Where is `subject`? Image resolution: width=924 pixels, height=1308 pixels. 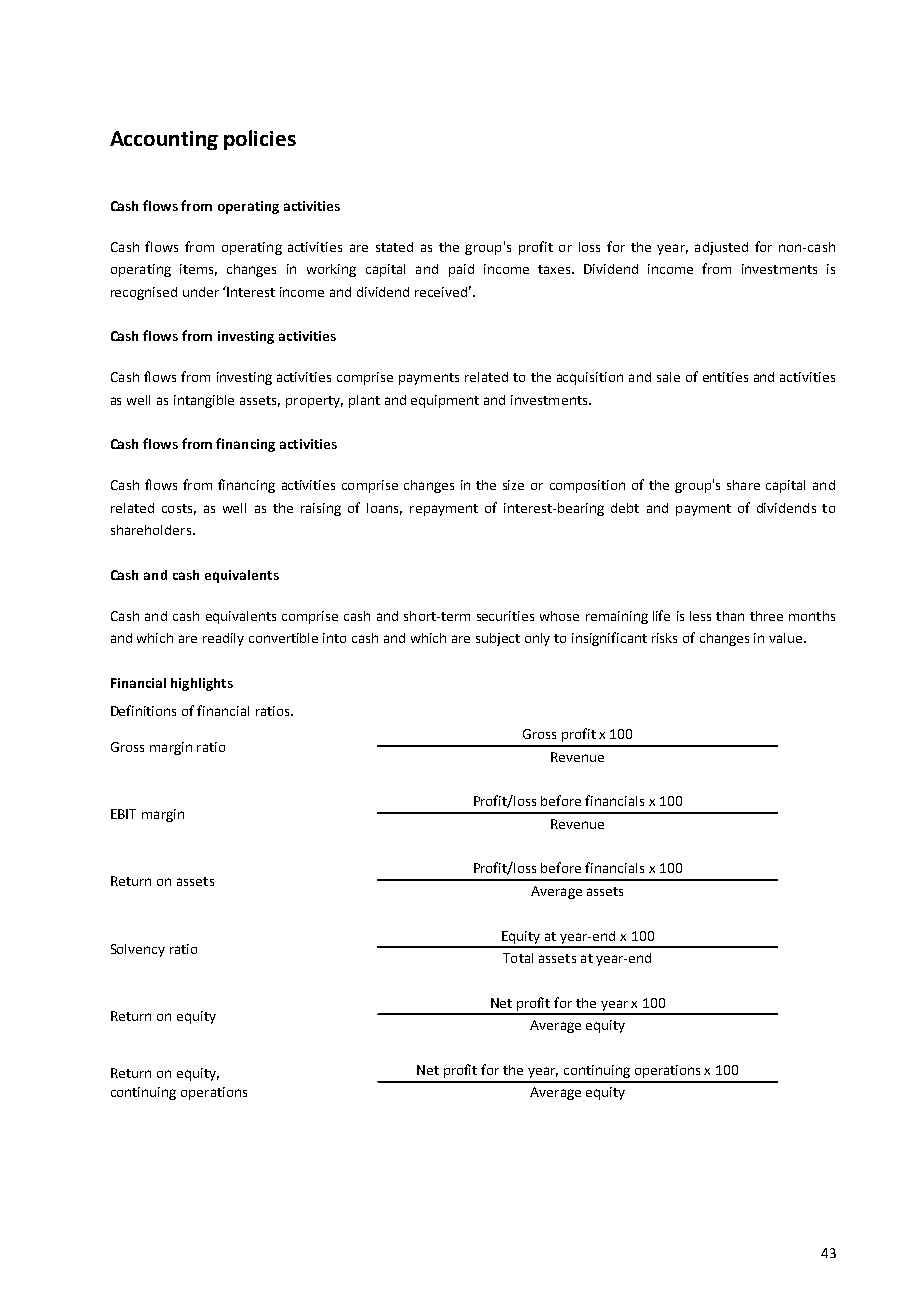
subject is located at coordinates (498, 639).
